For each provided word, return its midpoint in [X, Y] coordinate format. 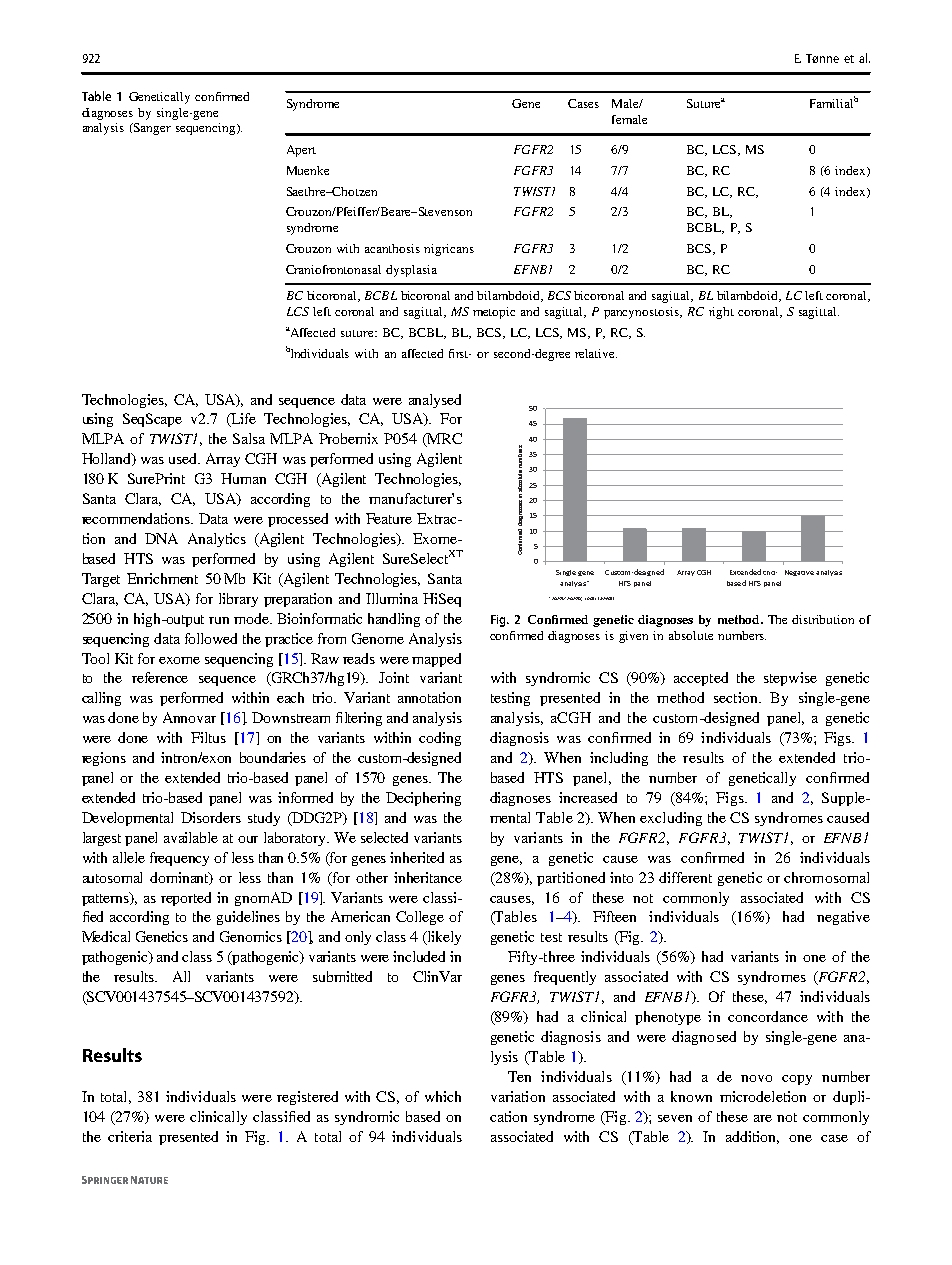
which [443, 1096]
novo [756, 1078]
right [721, 313]
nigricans [449, 250]
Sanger [151, 129]
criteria [130, 1136]
